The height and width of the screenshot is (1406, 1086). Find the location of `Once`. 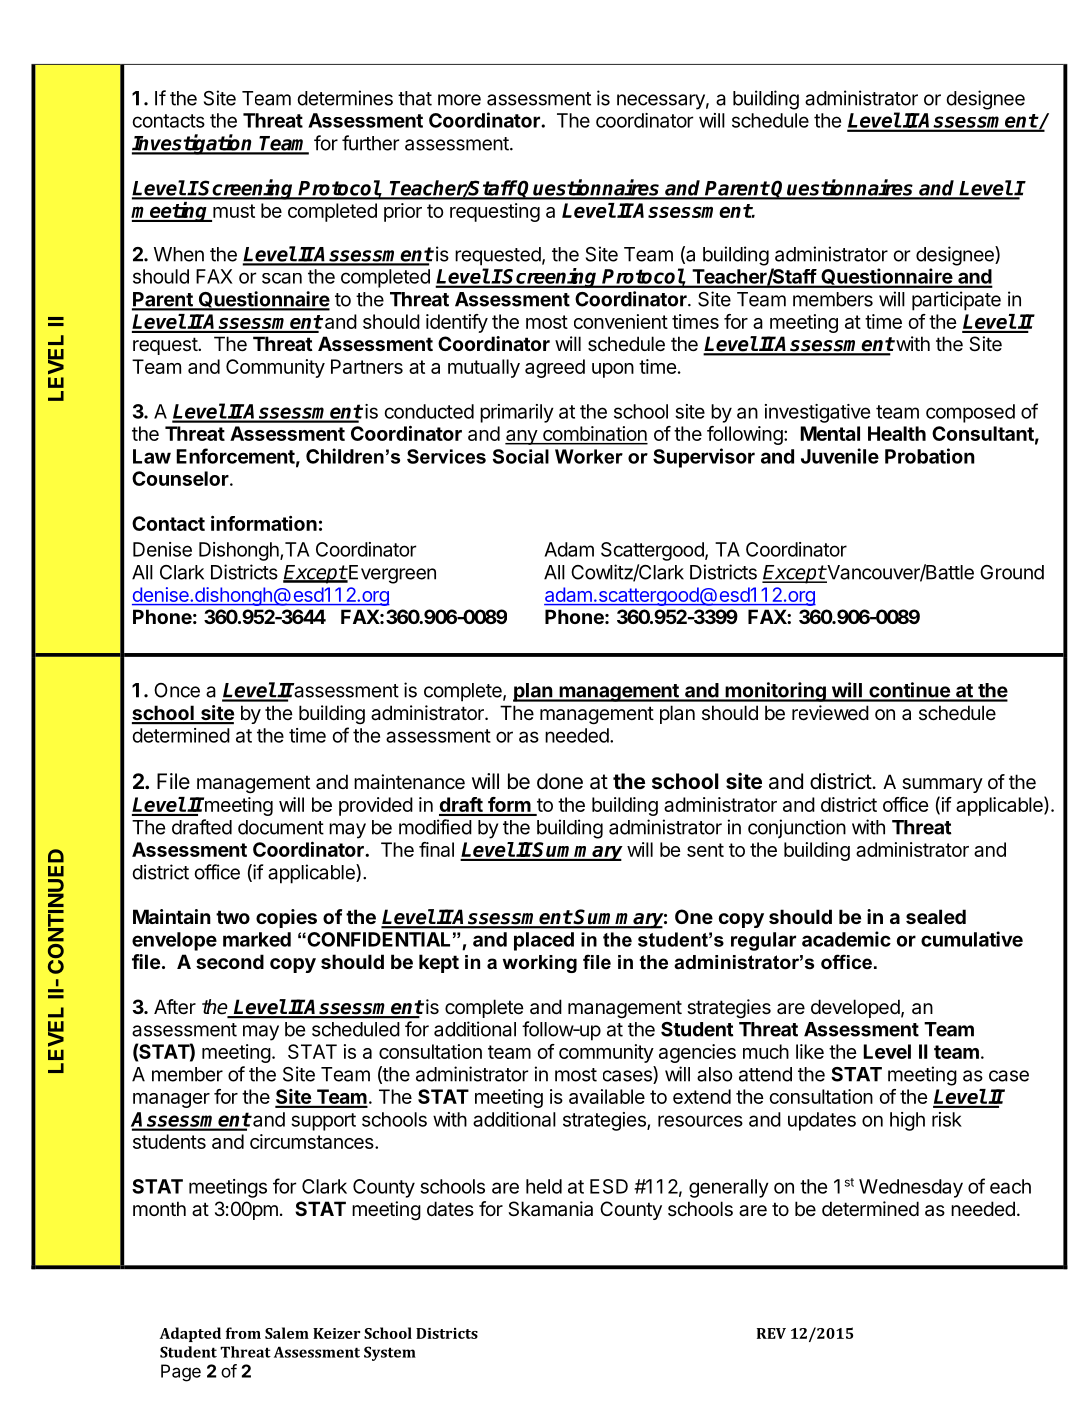

Once is located at coordinates (177, 690).
